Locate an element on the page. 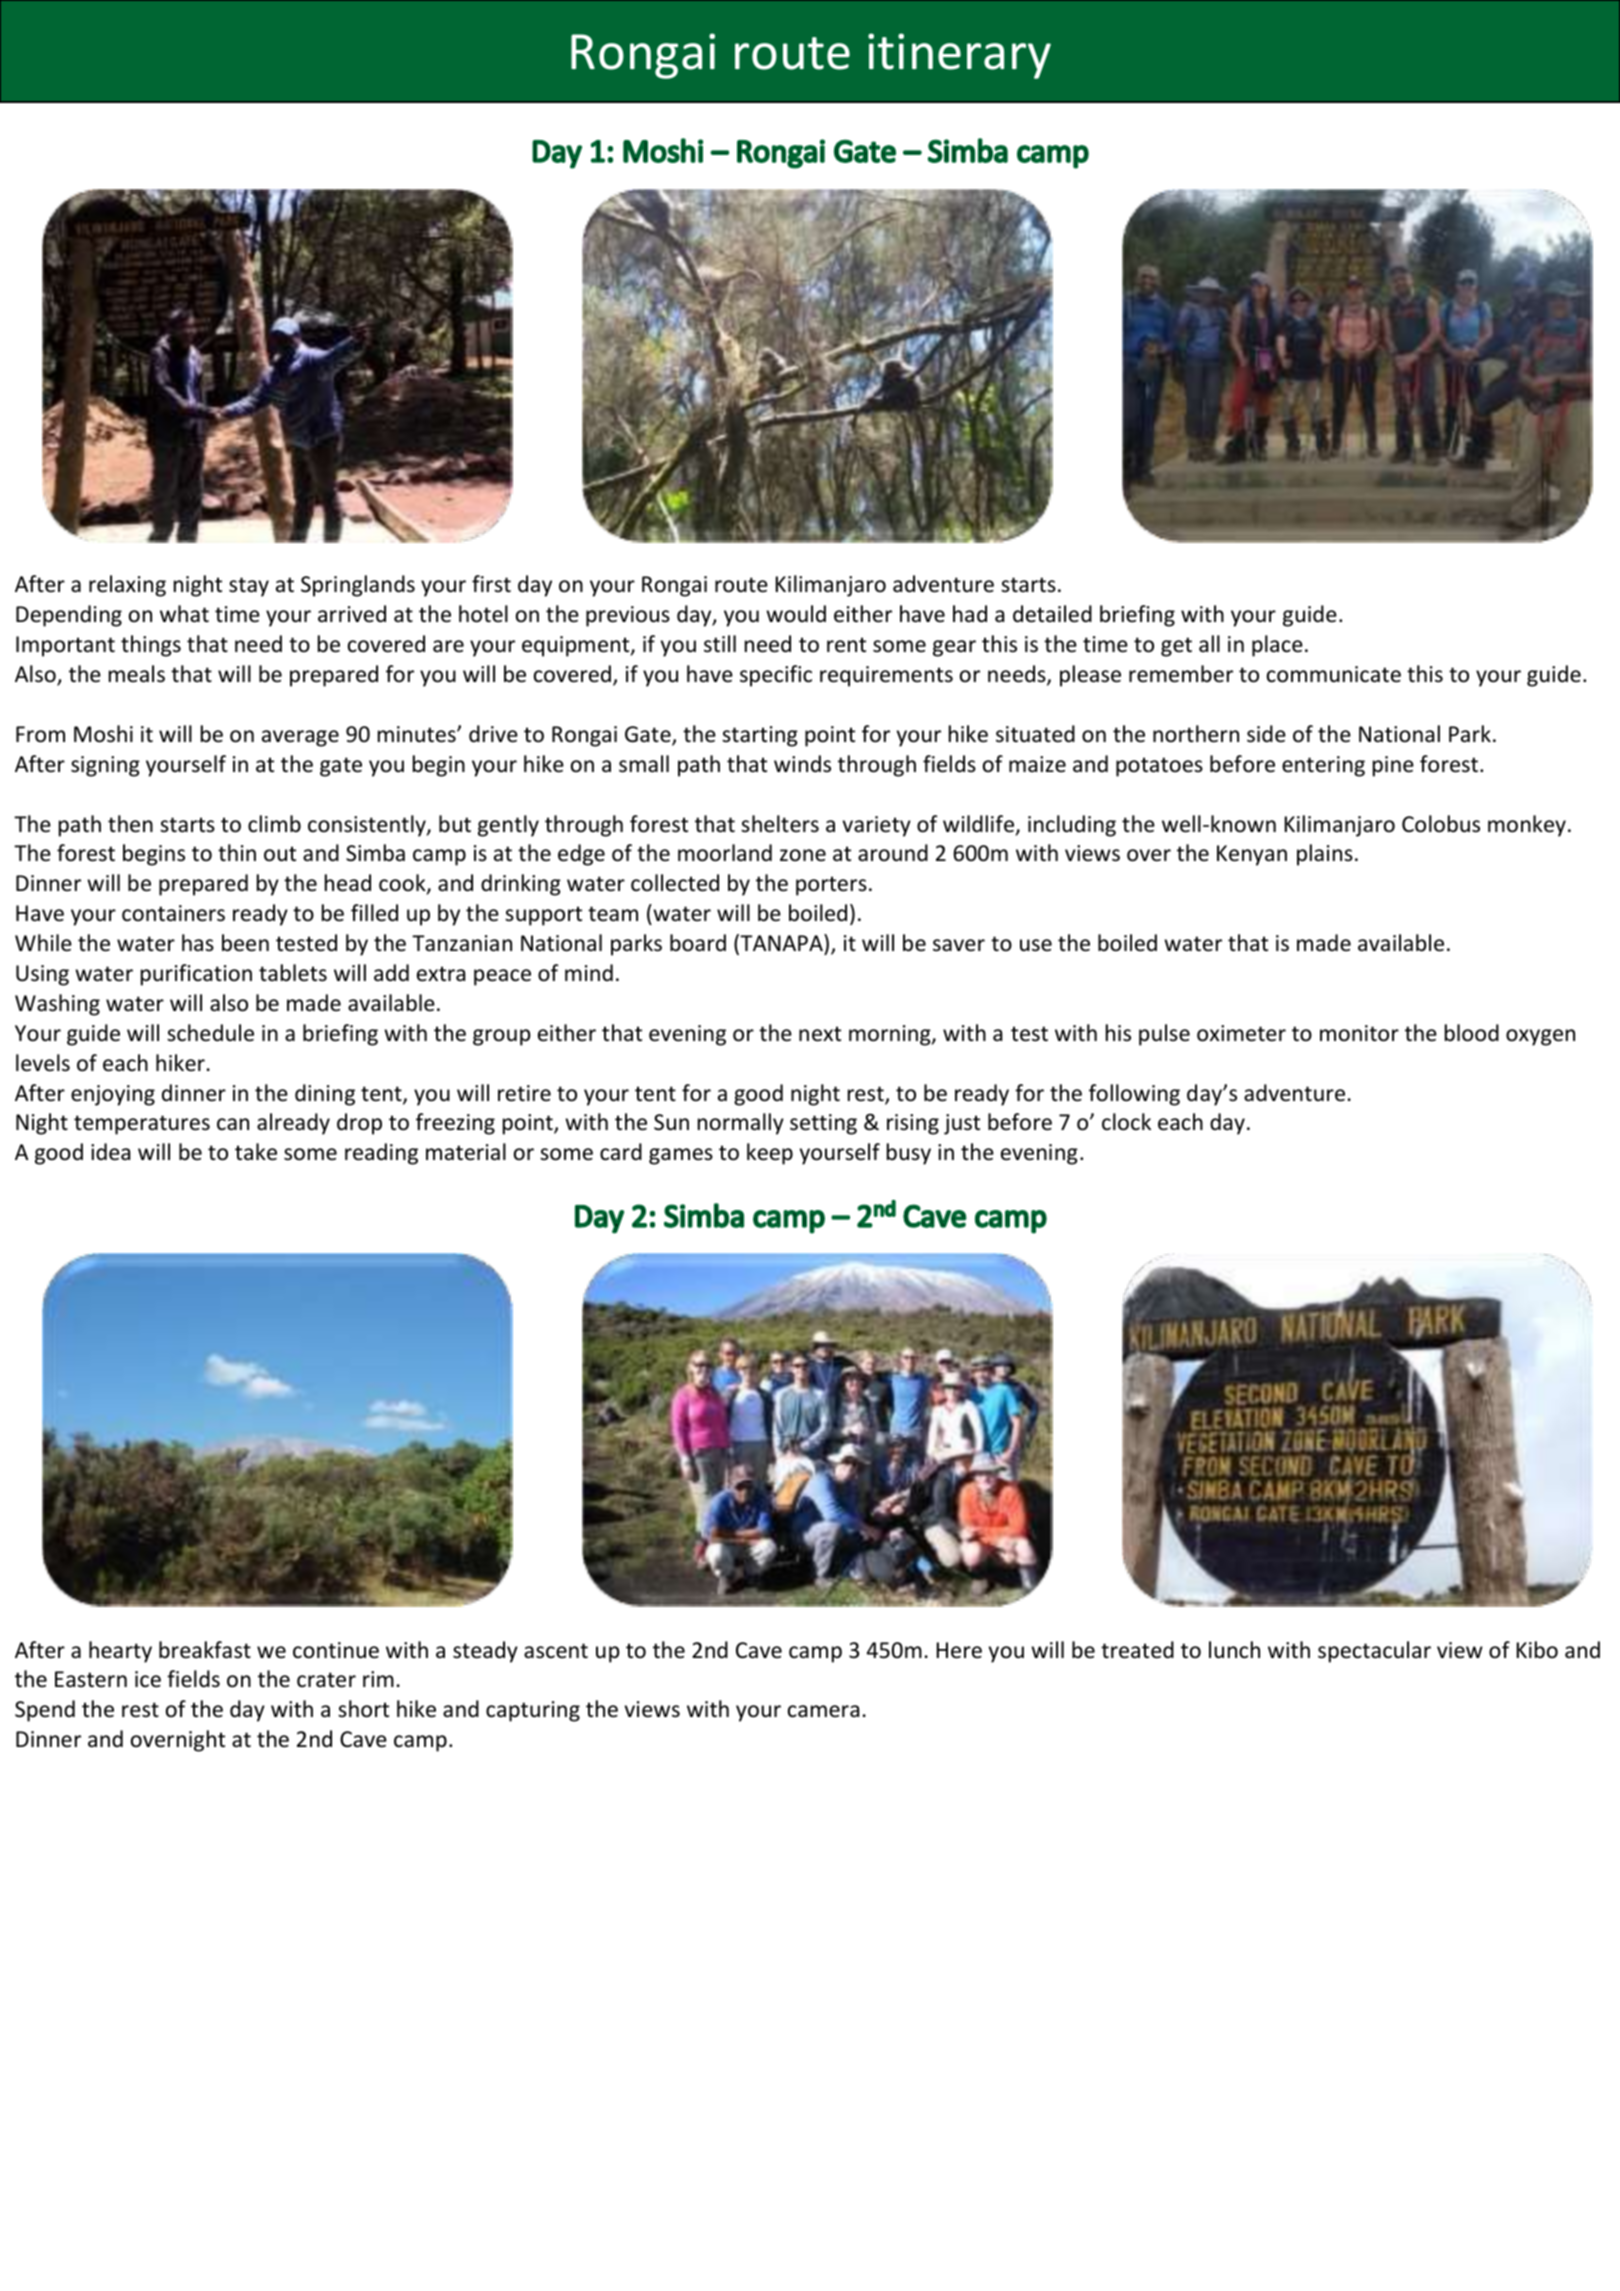 The width and height of the image is (1620, 2291). camera is located at coordinates (823, 1711).
